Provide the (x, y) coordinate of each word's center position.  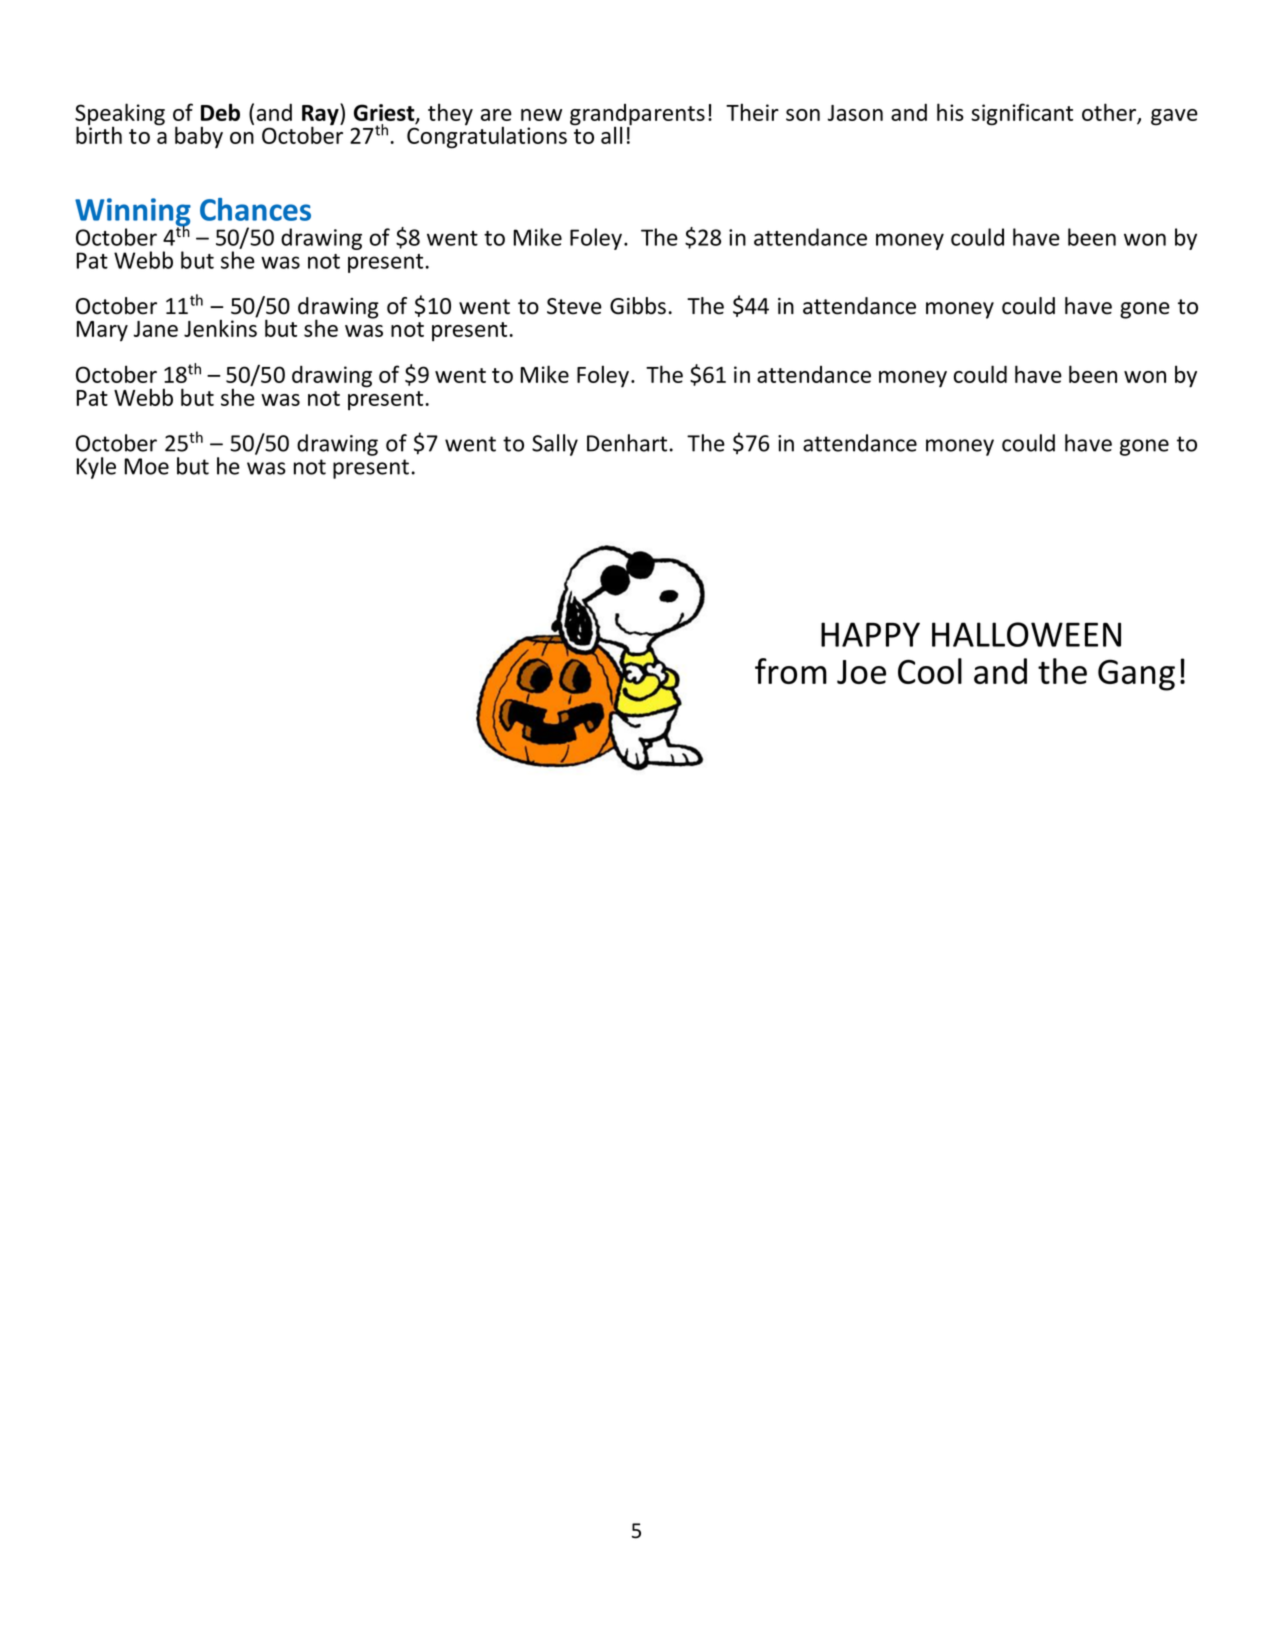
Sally (555, 445)
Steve (574, 306)
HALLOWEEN (1026, 634)
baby (199, 137)
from (791, 671)
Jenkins (220, 328)
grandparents (637, 116)
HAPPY (870, 634)
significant (1022, 114)
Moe (147, 466)
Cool (930, 671)
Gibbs (638, 306)
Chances (255, 209)
